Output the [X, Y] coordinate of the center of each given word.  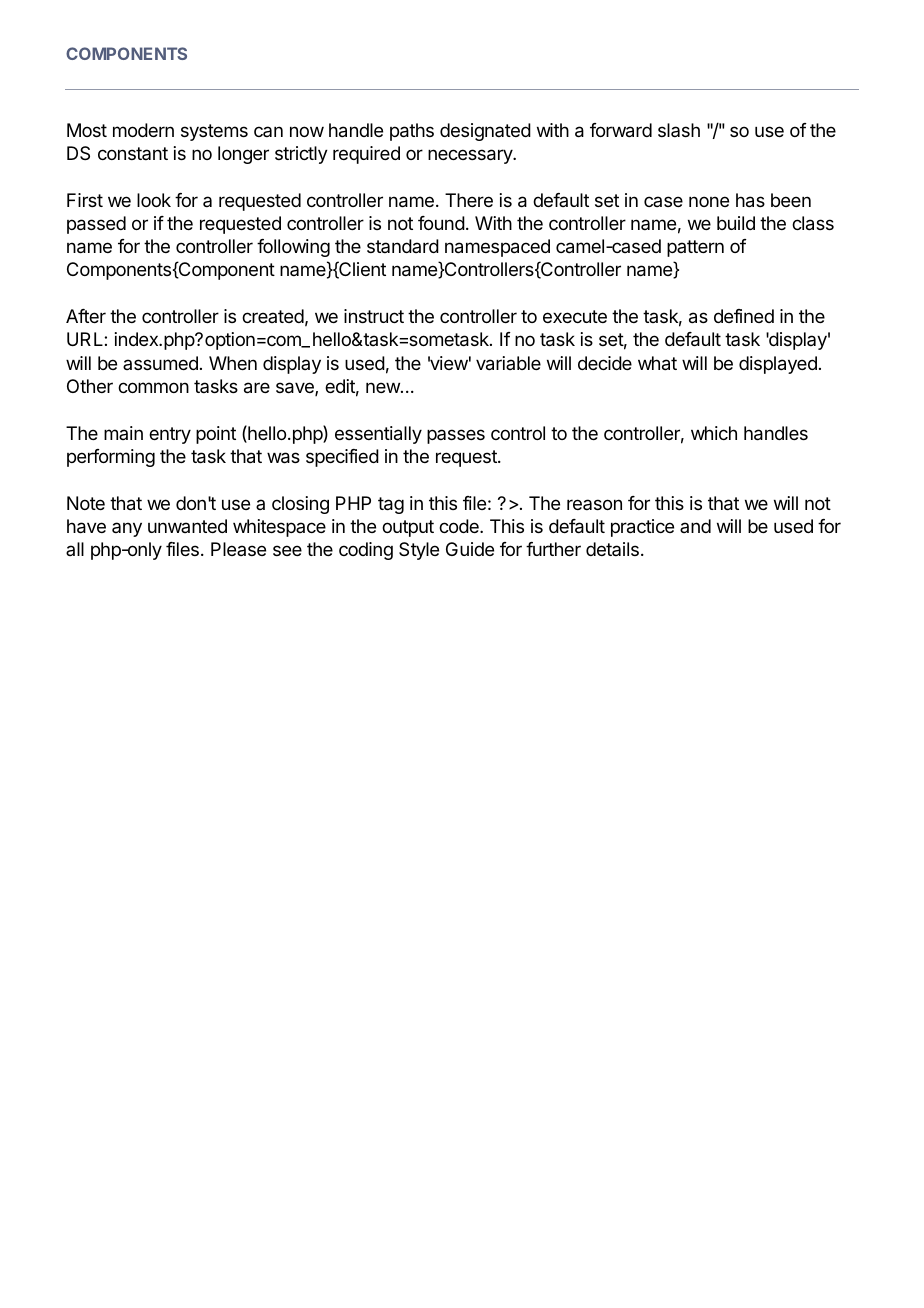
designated [485, 132]
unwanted [187, 526]
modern [143, 130]
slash [679, 130]
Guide [470, 549]
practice [642, 528]
